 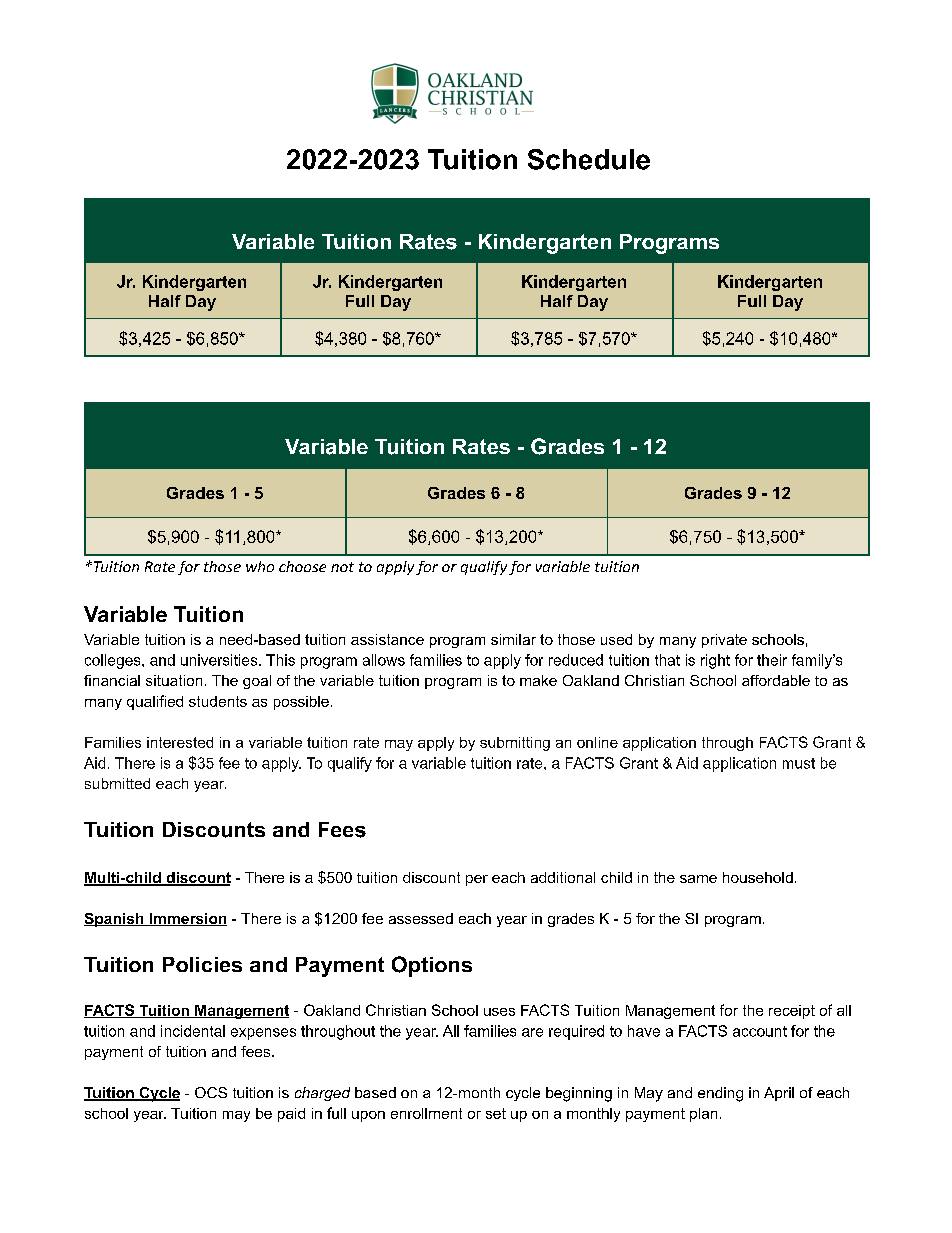 I want to click on OCS, so click(x=211, y=1092).
